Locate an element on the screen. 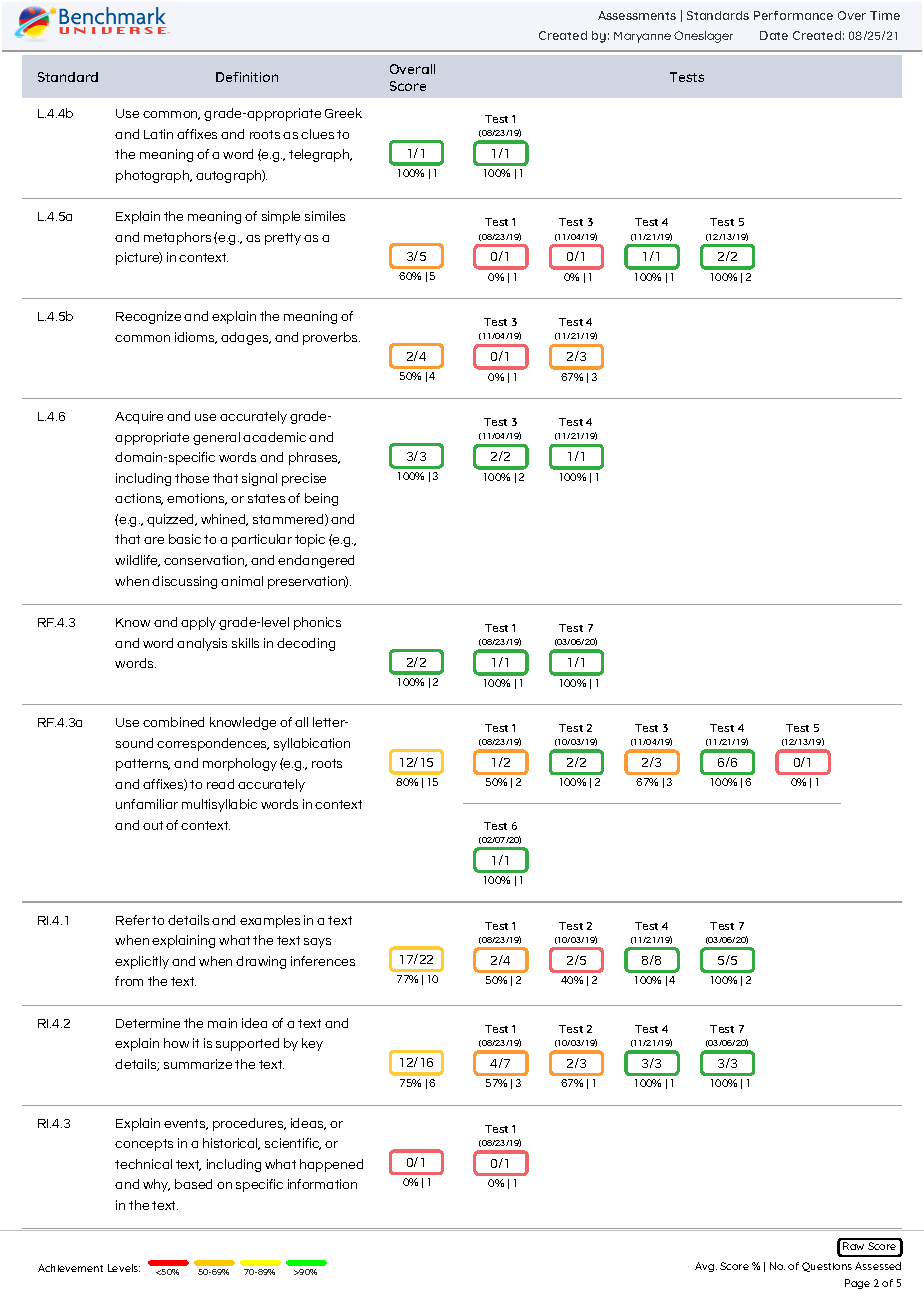  Greek is located at coordinates (343, 113).
